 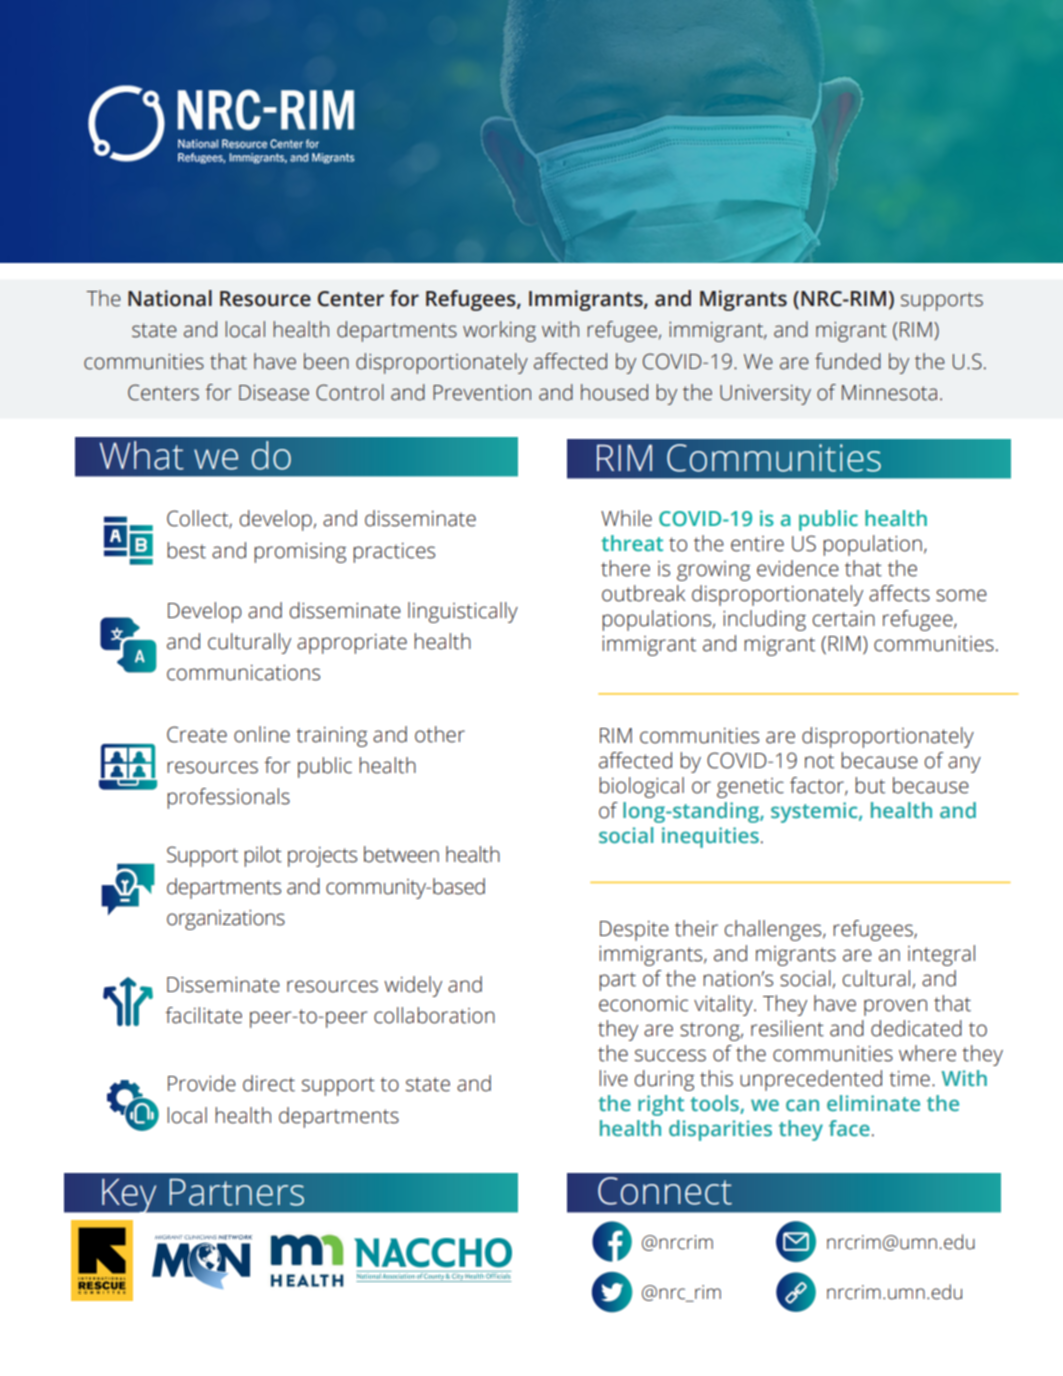 I want to click on direct, so click(x=269, y=1083).
